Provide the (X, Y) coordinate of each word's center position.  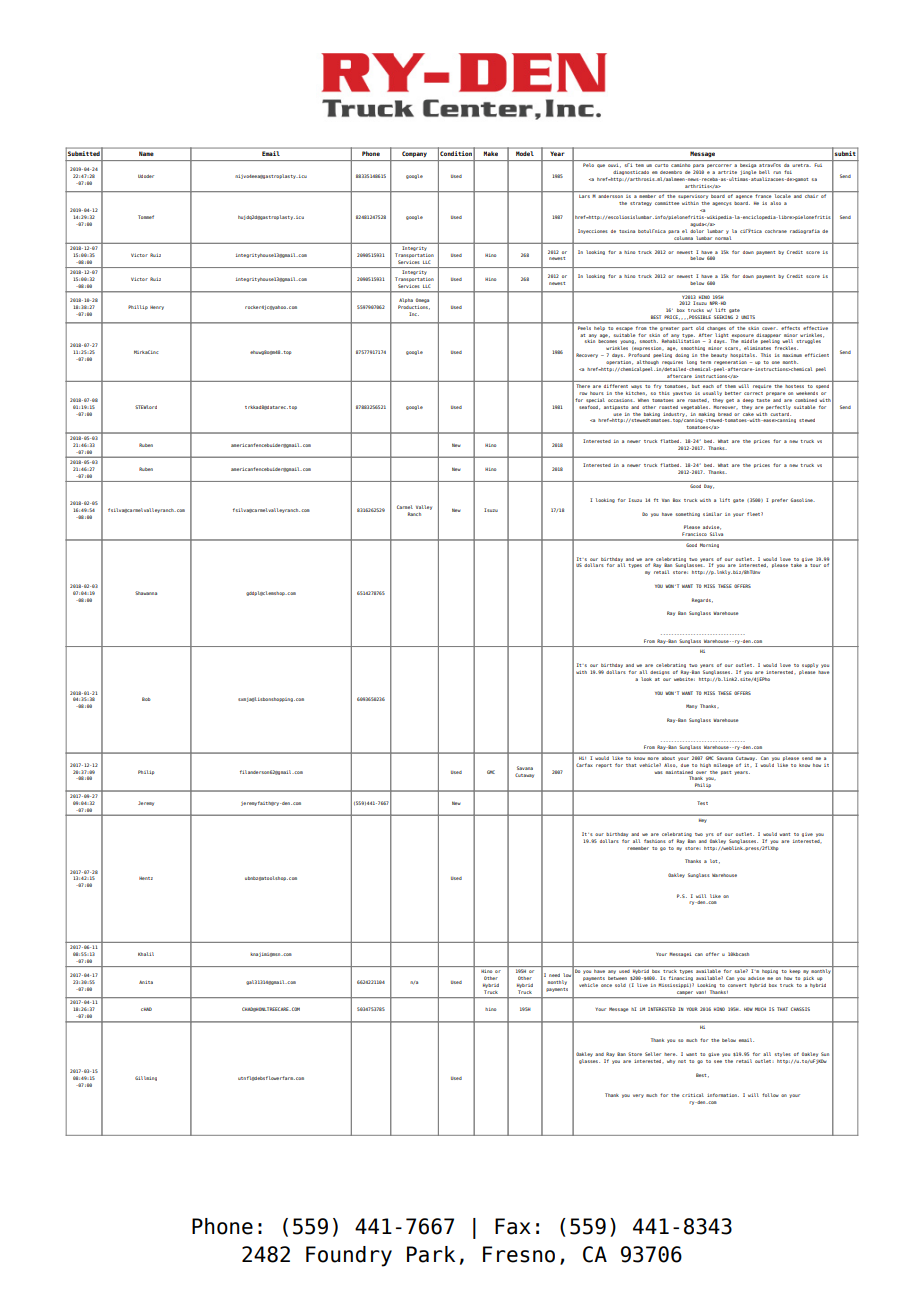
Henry (157, 308)
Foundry (349, 1256)
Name (146, 154)
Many (691, 706)
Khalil (146, 954)
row (583, 393)
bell (764, 172)
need (554, 975)
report (604, 766)
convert (737, 985)
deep (748, 401)
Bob (146, 699)
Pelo (588, 165)
